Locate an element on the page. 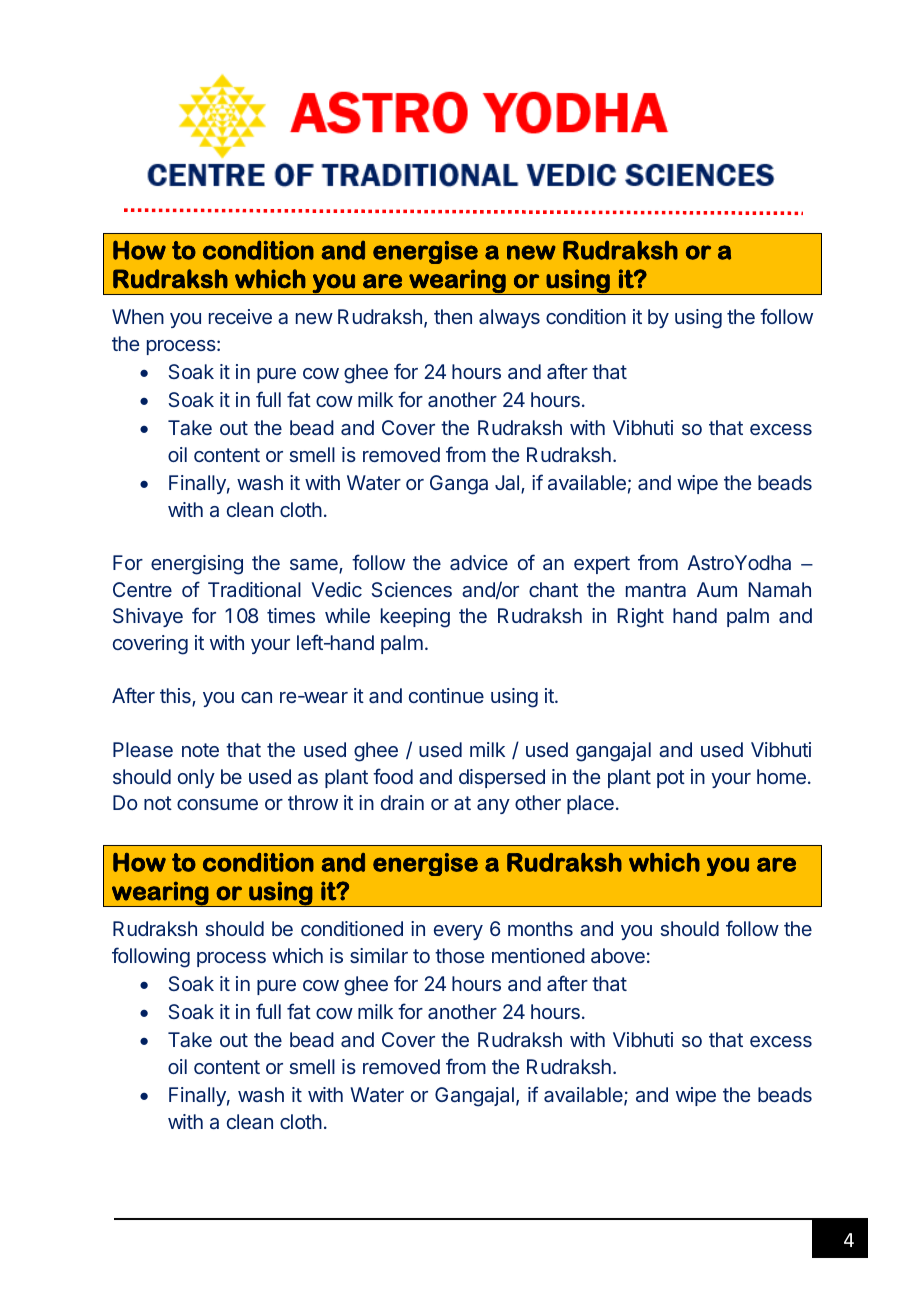 The image size is (924, 1308). every is located at coordinates (458, 932).
